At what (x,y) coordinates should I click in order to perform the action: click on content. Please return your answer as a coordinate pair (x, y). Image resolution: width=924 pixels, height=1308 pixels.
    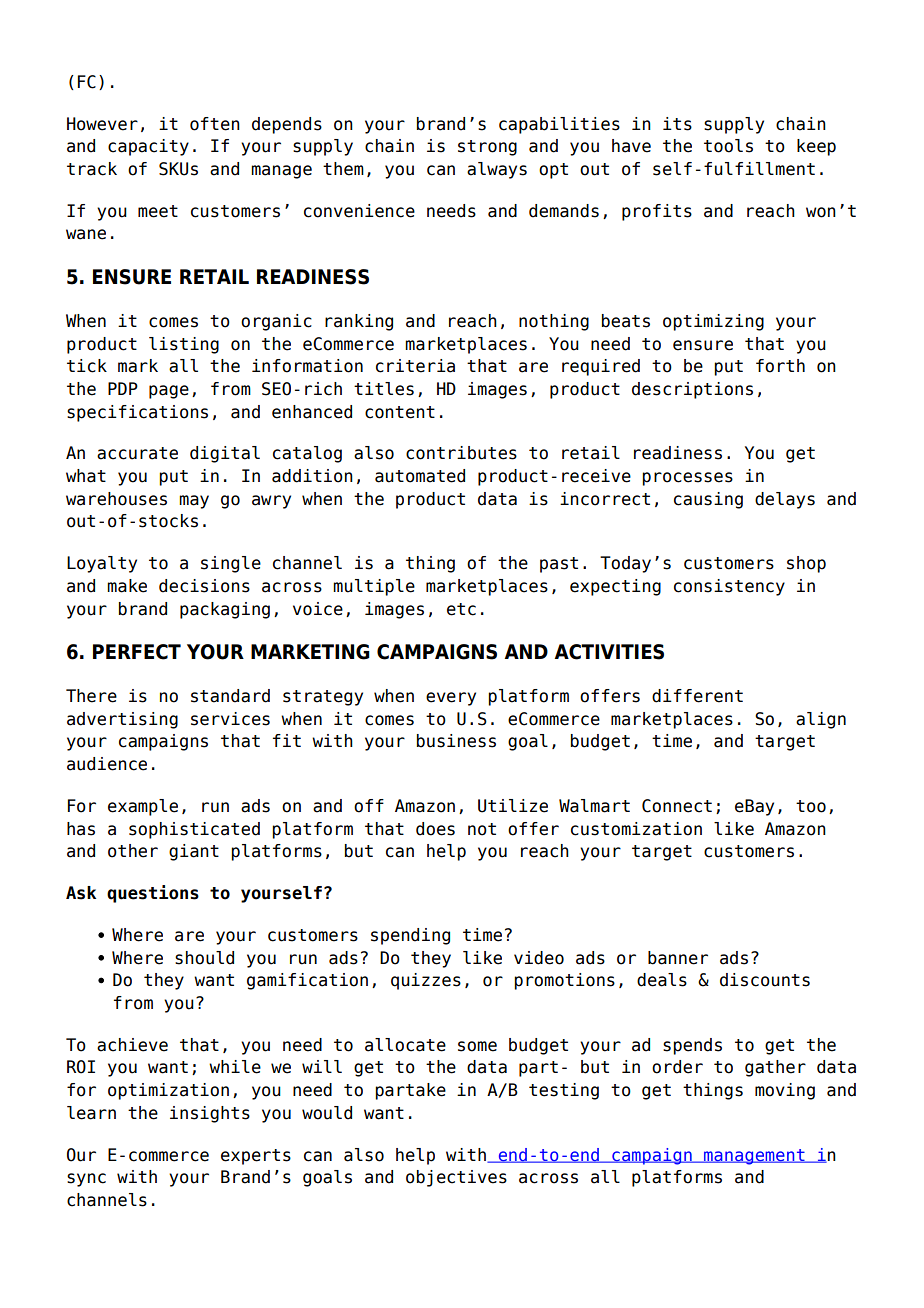
    Looking at the image, I should click on (400, 412).
